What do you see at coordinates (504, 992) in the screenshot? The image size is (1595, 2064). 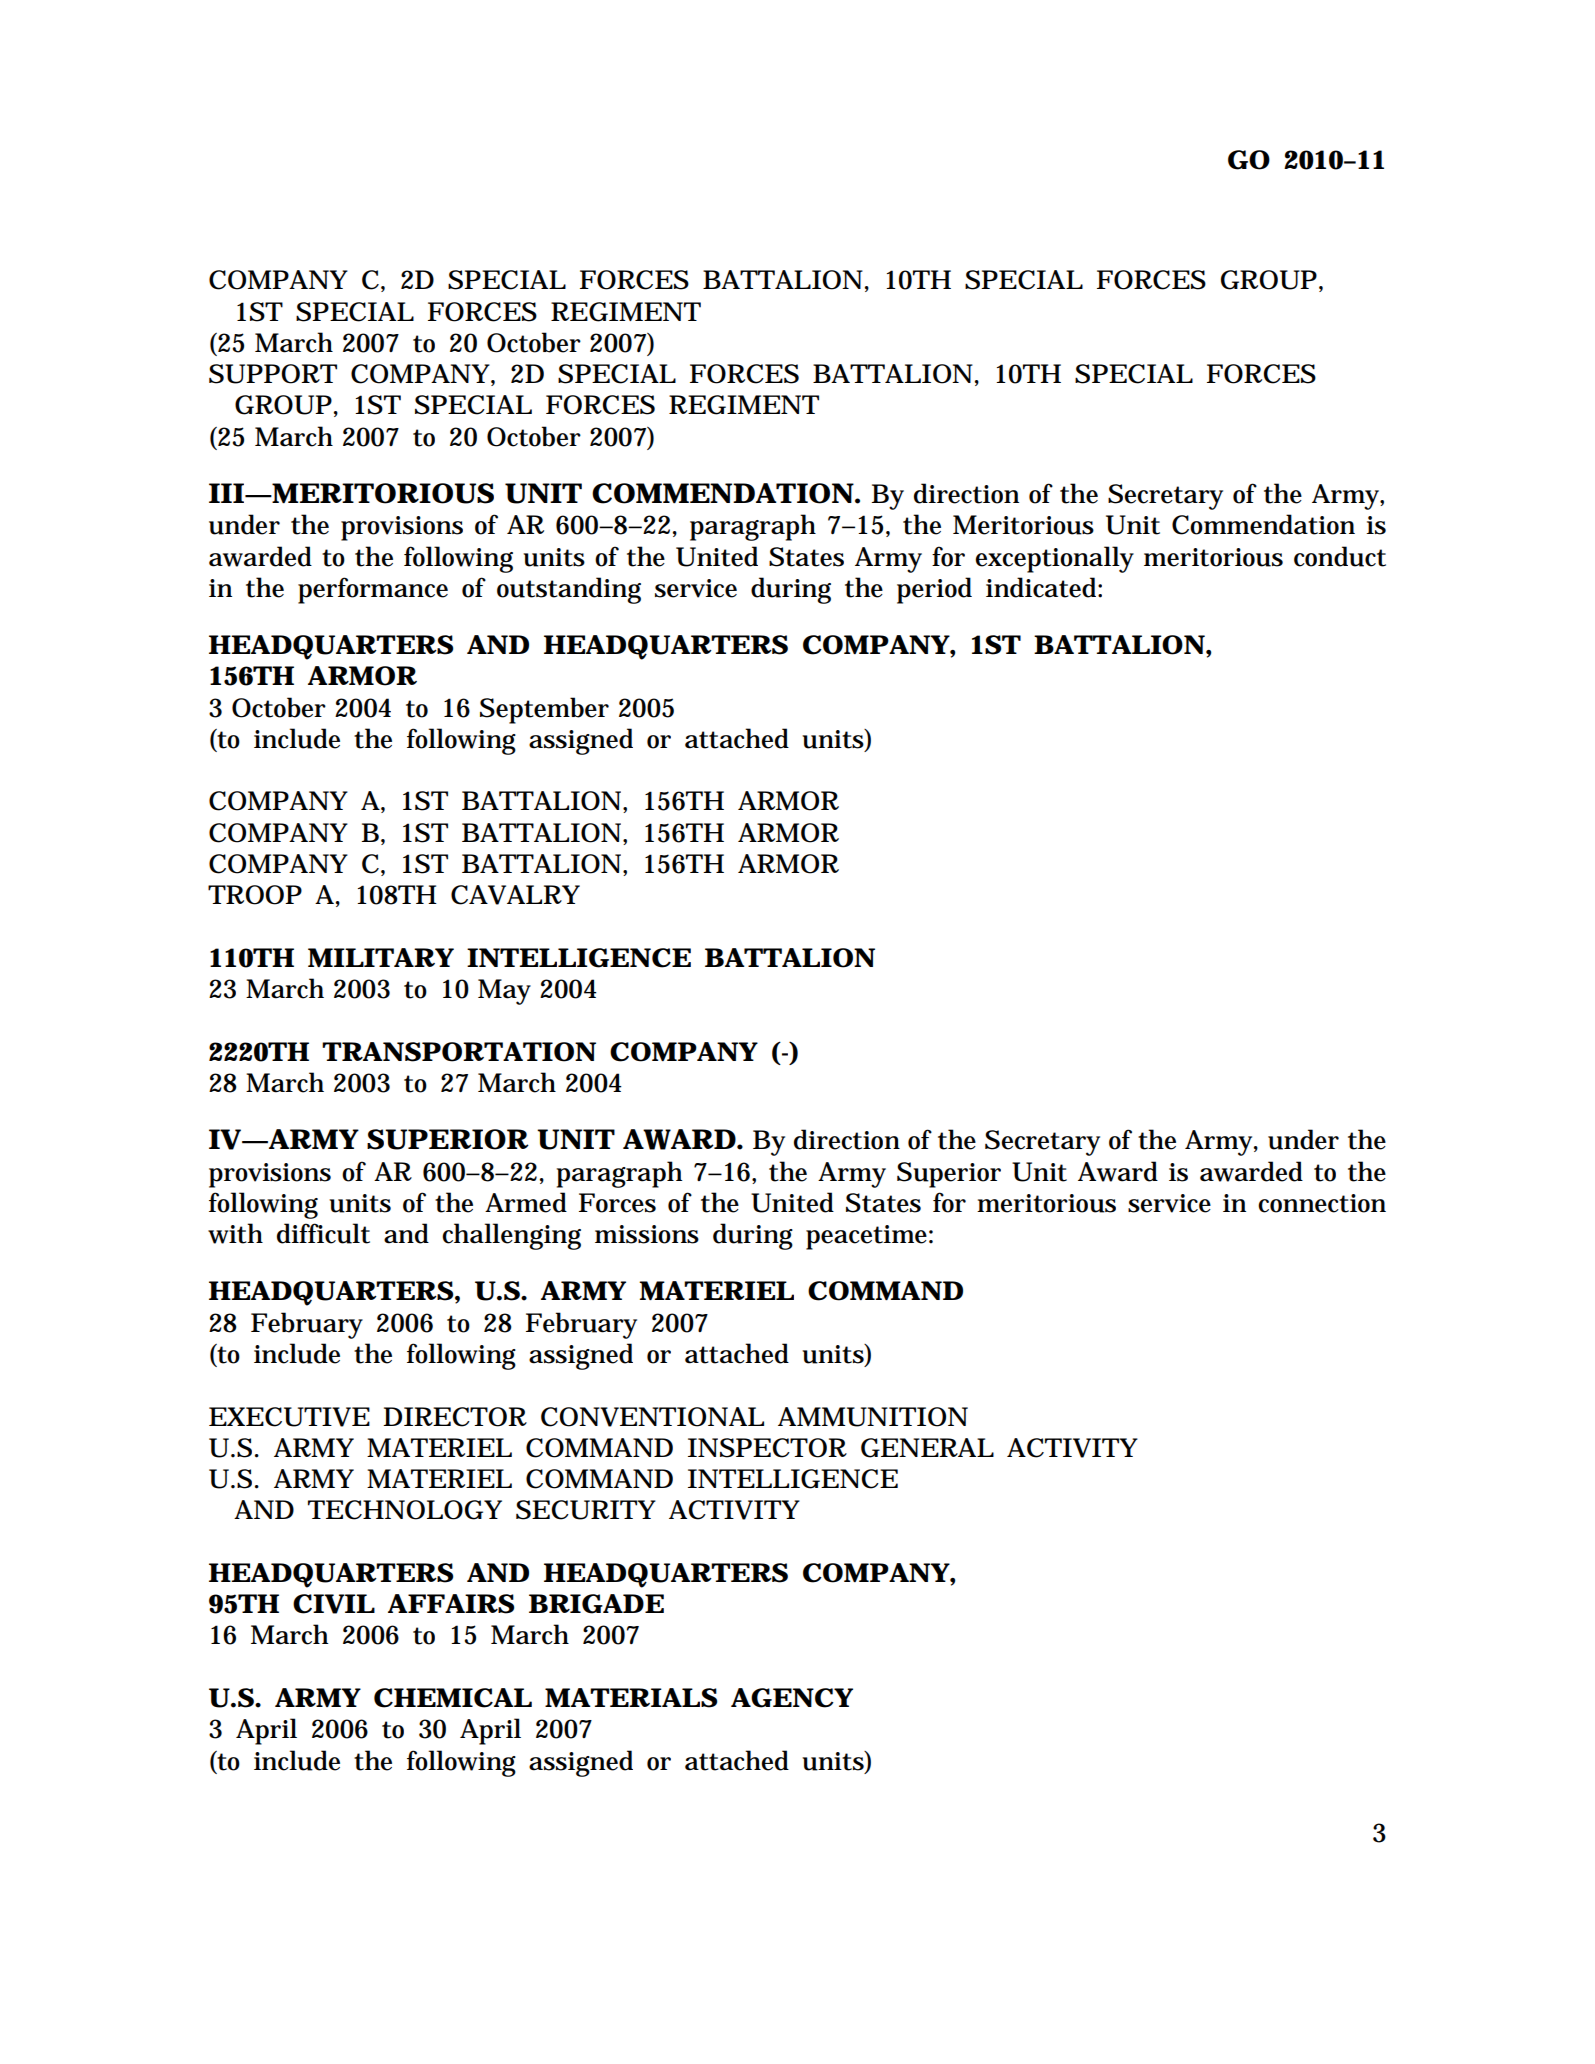 I see `May` at bounding box center [504, 992].
